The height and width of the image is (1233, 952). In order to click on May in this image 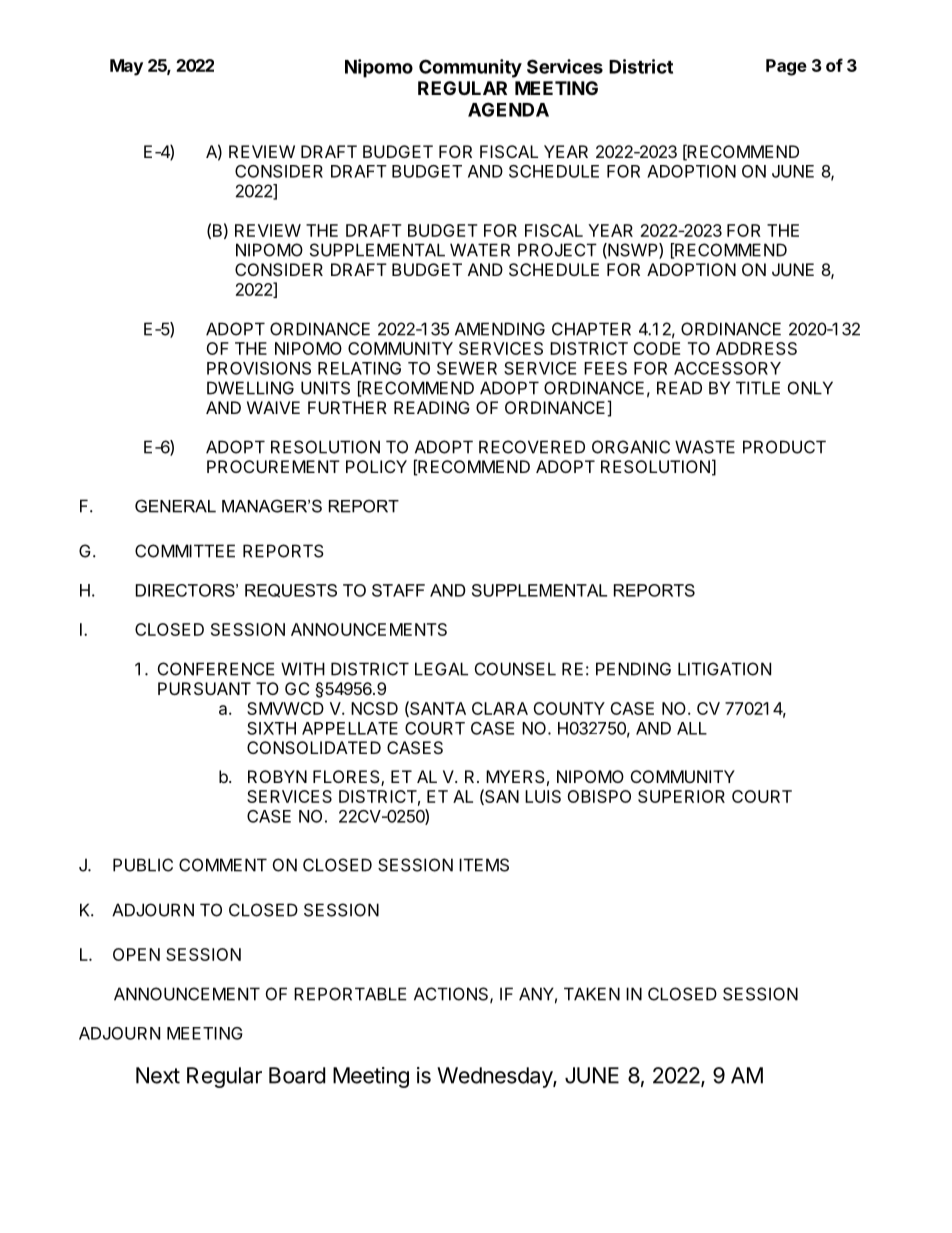, I will do `click(126, 67)`.
